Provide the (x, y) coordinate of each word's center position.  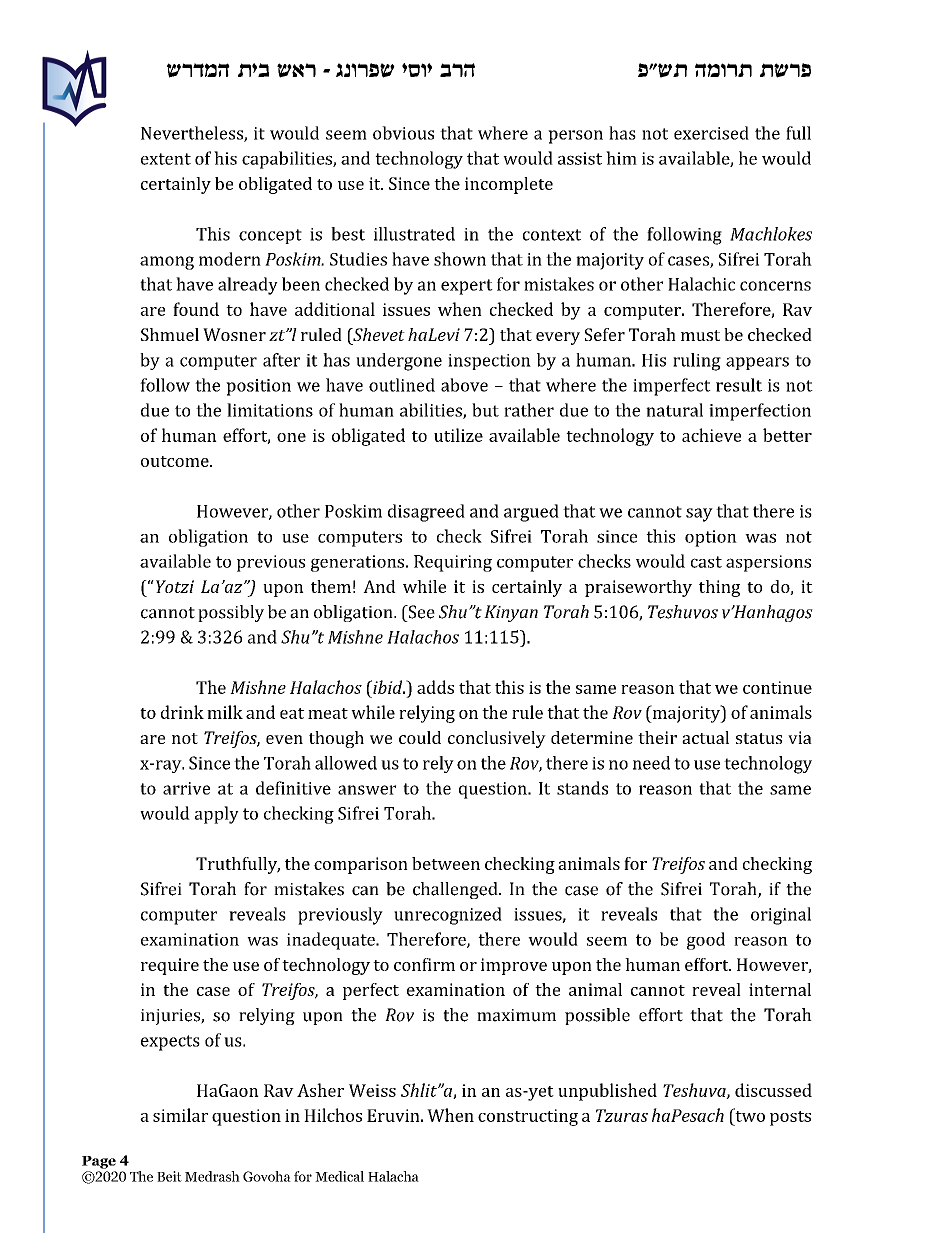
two (749, 1115)
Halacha (393, 1176)
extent (166, 159)
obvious (403, 133)
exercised (711, 133)
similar (180, 1115)
